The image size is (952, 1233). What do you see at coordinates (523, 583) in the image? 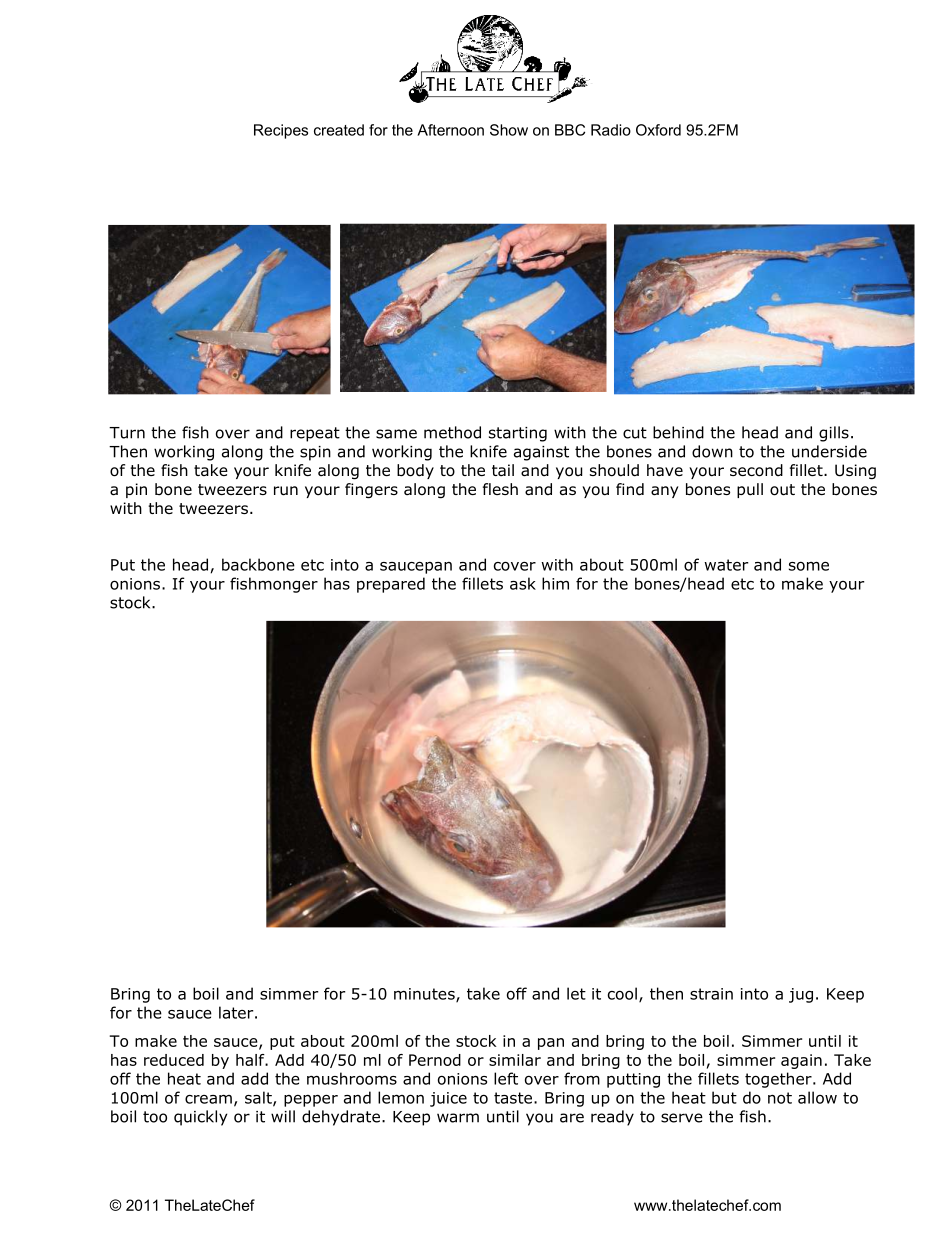
I see `ask` at bounding box center [523, 583].
